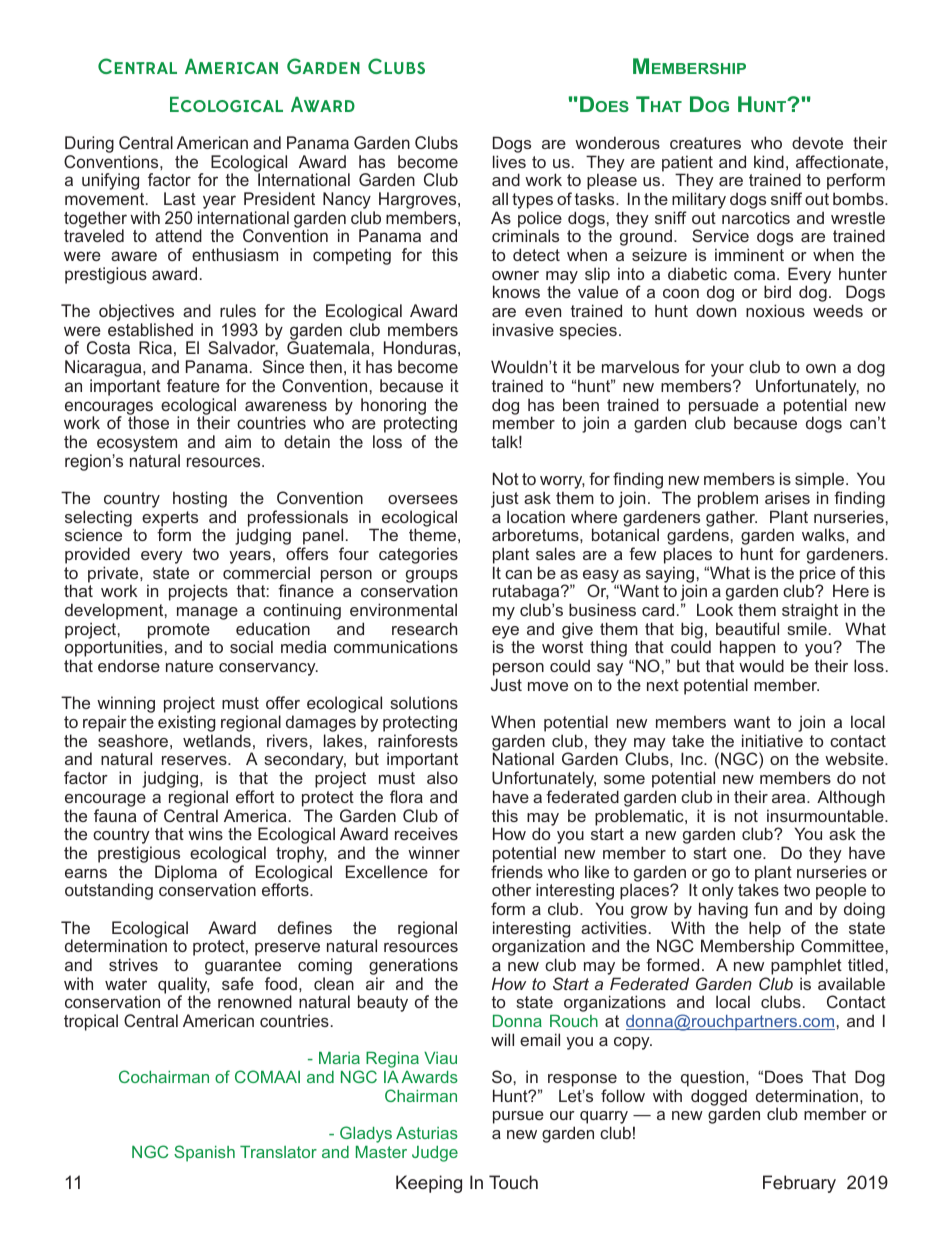 The image size is (952, 1233). Describe the element at coordinates (189, 666) in the document. I see `nature` at that location.
